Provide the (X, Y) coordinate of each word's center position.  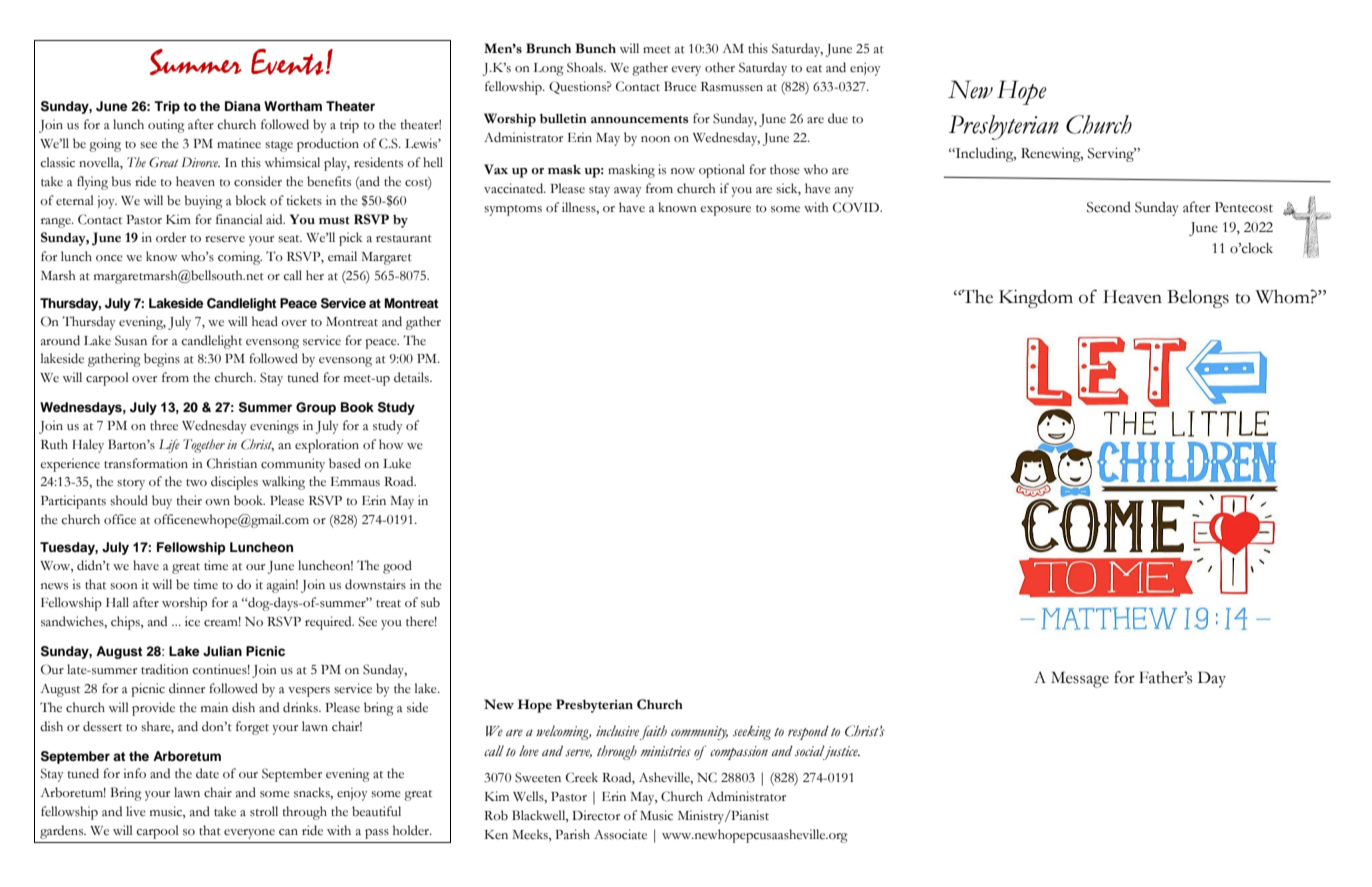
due (838, 118)
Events (287, 62)
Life (169, 446)
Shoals (586, 67)
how (391, 444)
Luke (397, 463)
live (136, 811)
